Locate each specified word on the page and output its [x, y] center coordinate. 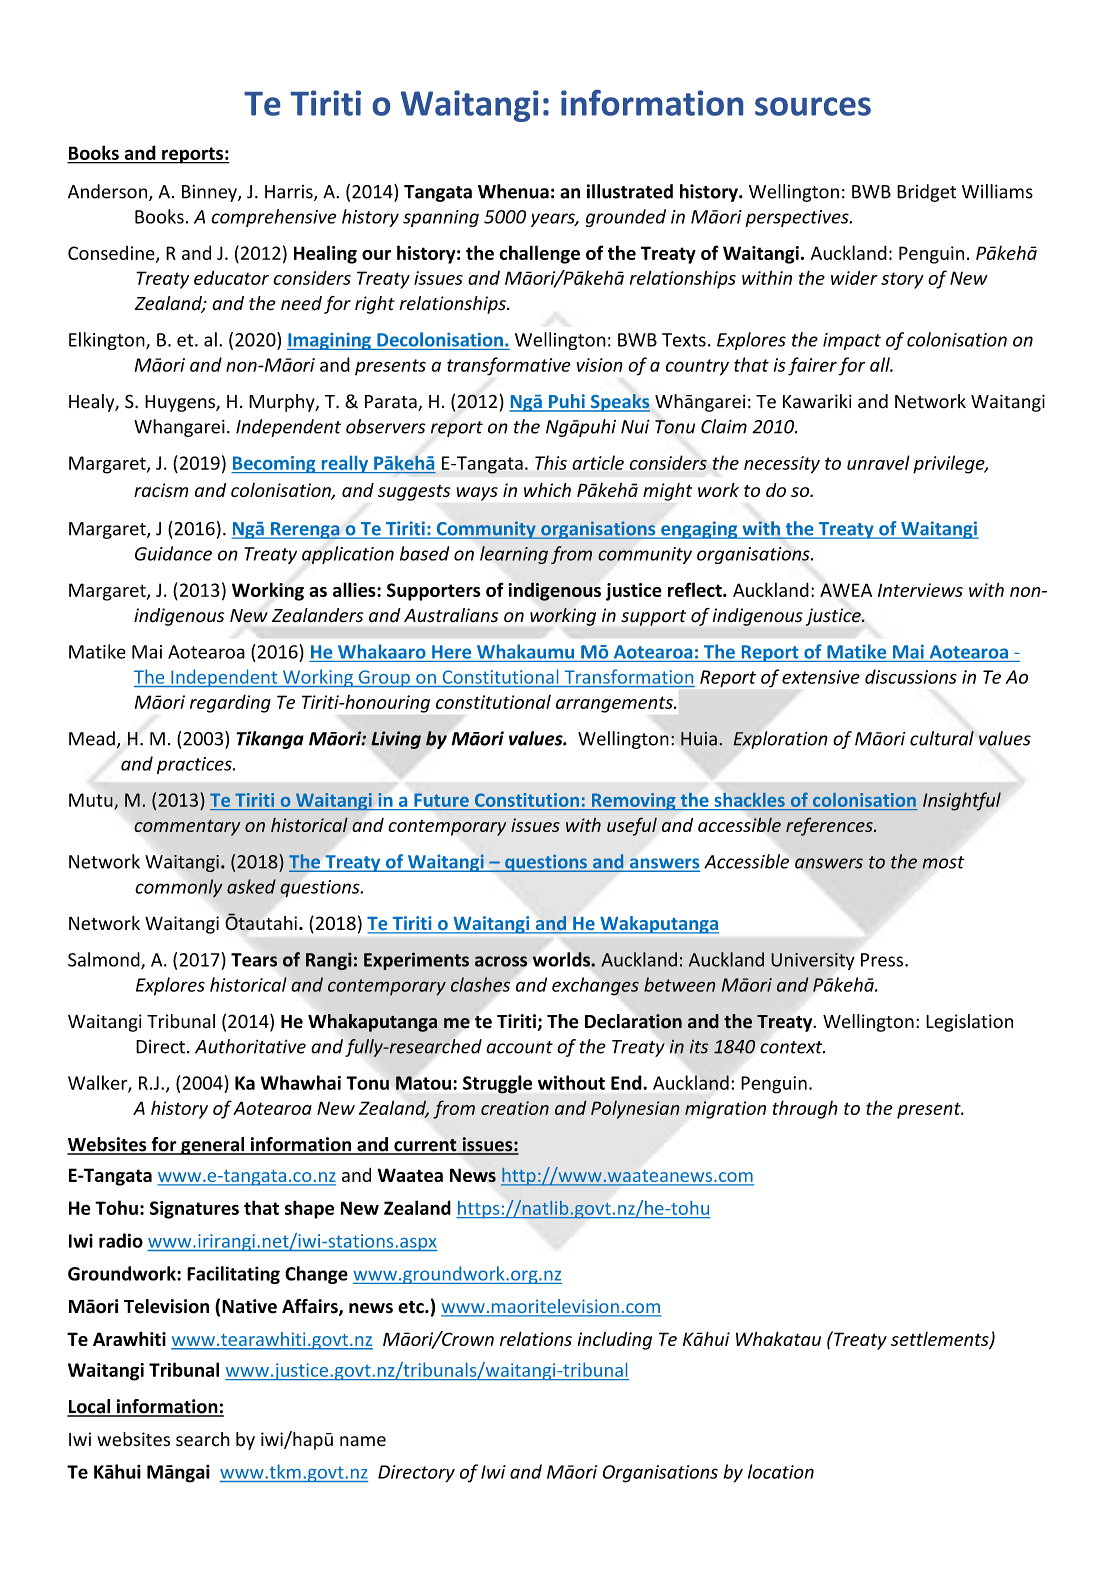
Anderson [109, 192]
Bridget [926, 193]
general [212, 1146]
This [551, 462]
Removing [633, 802]
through [805, 1109]
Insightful [962, 801]
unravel [878, 462]
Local [89, 1407]
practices [195, 765]
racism [161, 490]
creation [515, 1108]
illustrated [630, 191]
